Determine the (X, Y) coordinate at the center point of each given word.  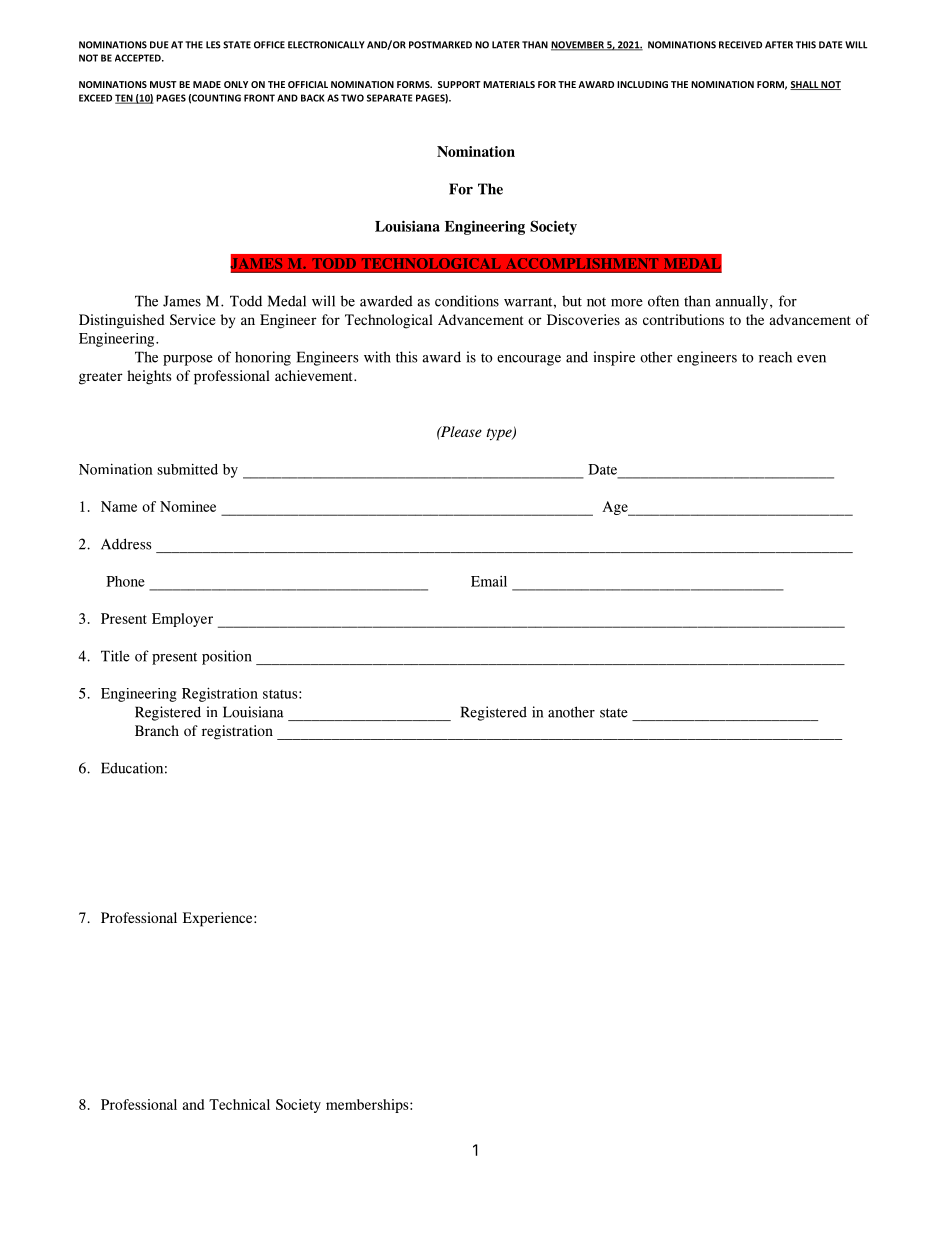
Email (489, 581)
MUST (163, 84)
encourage (529, 360)
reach (775, 357)
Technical (239, 1104)
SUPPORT (459, 84)
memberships (368, 1106)
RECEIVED (740, 45)
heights (149, 377)
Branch (157, 730)
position (227, 657)
